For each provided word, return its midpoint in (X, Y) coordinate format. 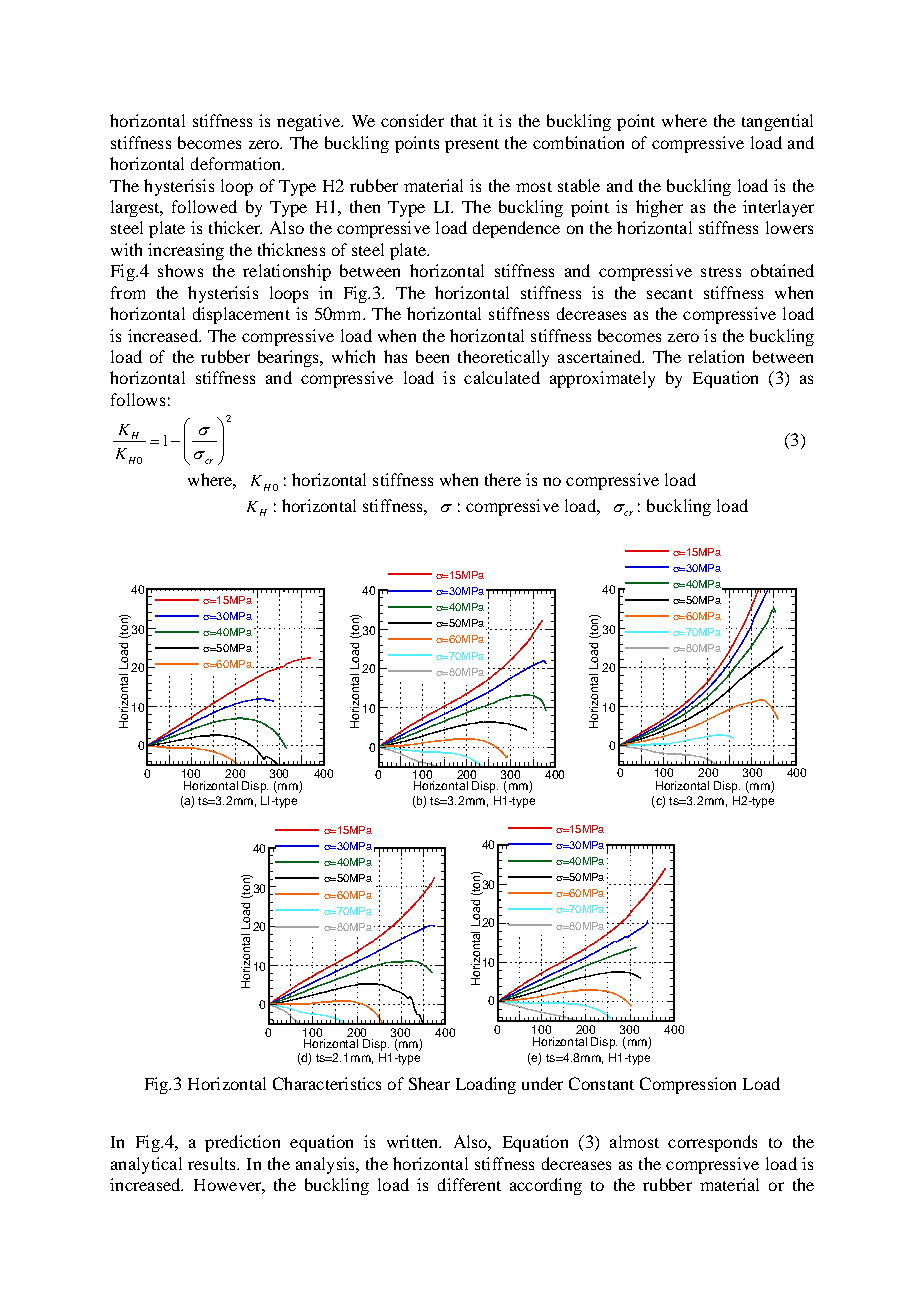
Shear (429, 1083)
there (503, 479)
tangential (777, 122)
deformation (237, 163)
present (472, 146)
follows (138, 399)
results (213, 1163)
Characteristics (327, 1083)
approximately (602, 379)
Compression (688, 1085)
